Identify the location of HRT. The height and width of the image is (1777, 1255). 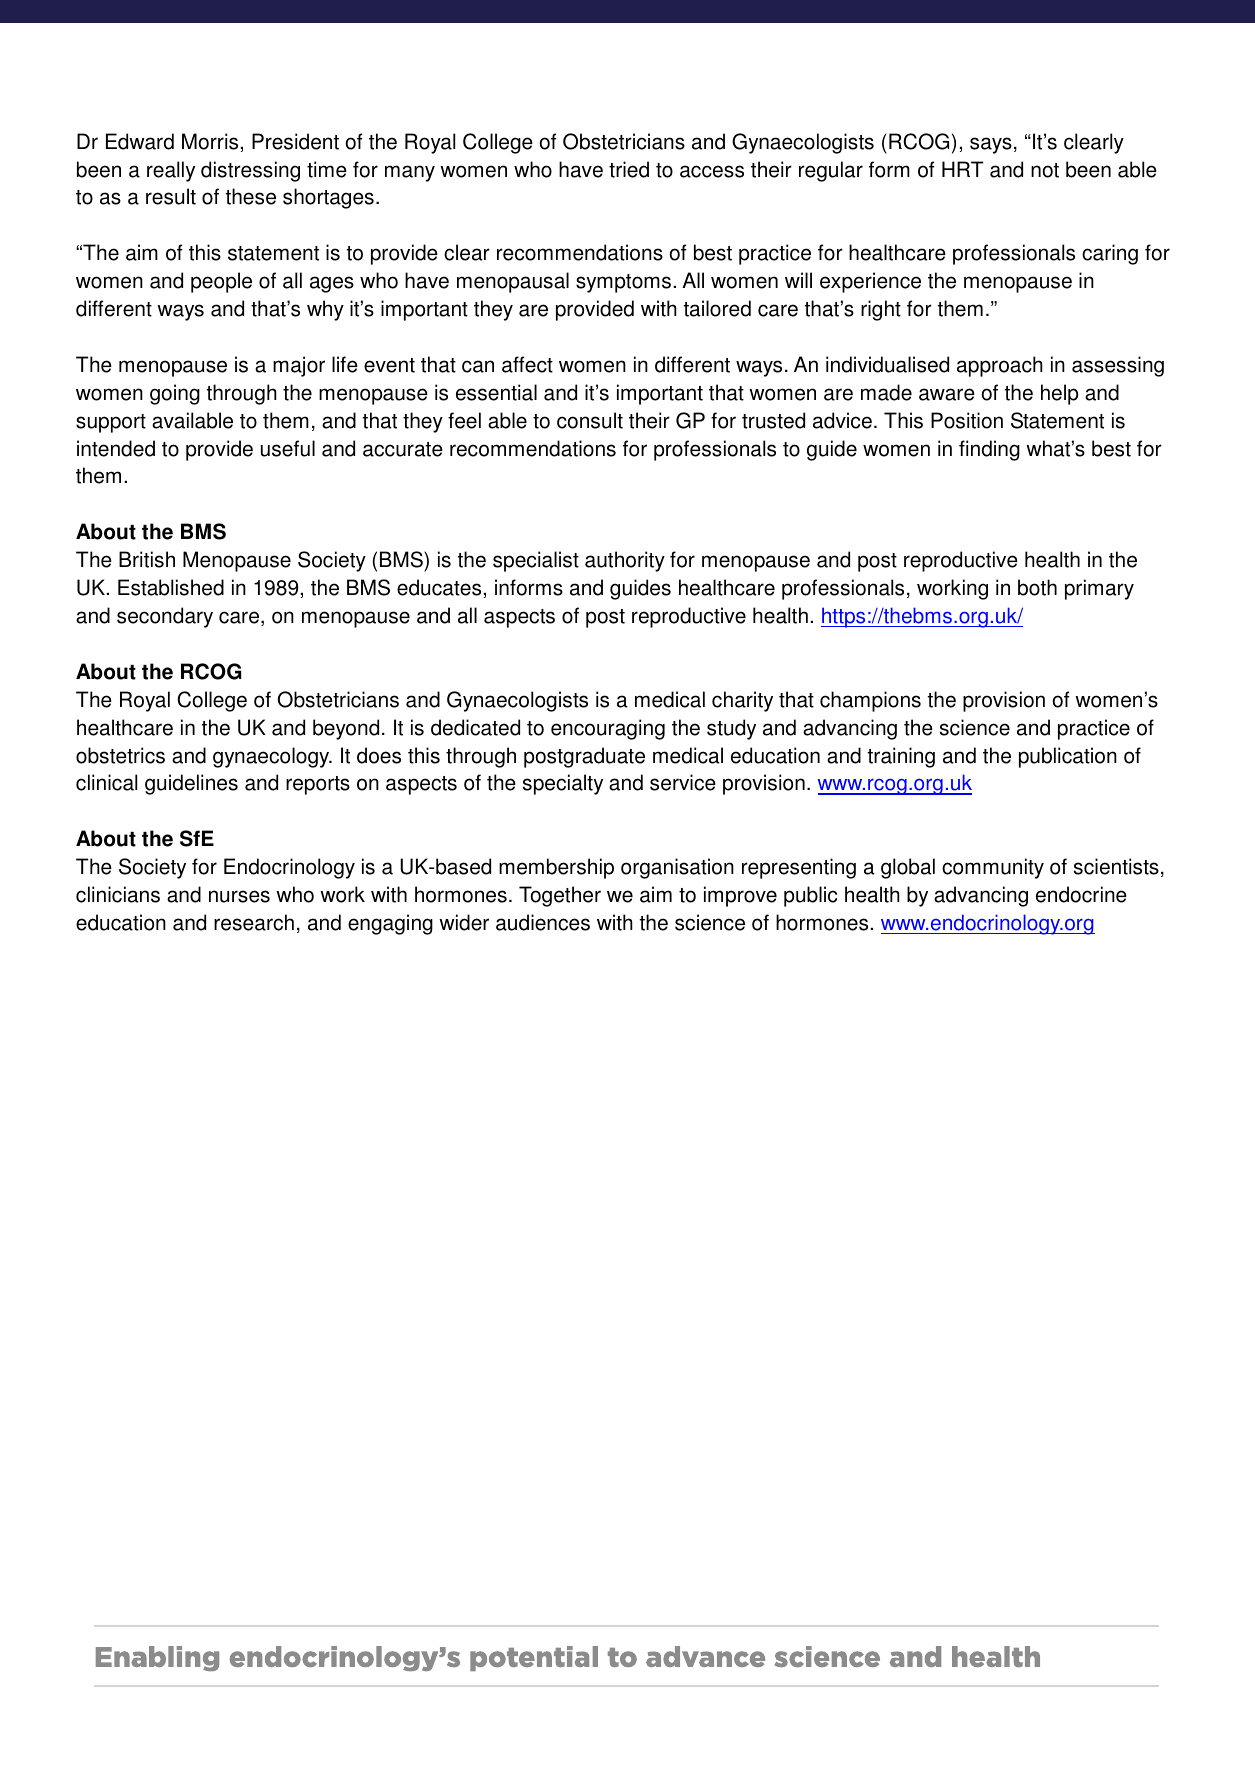
(963, 169).
